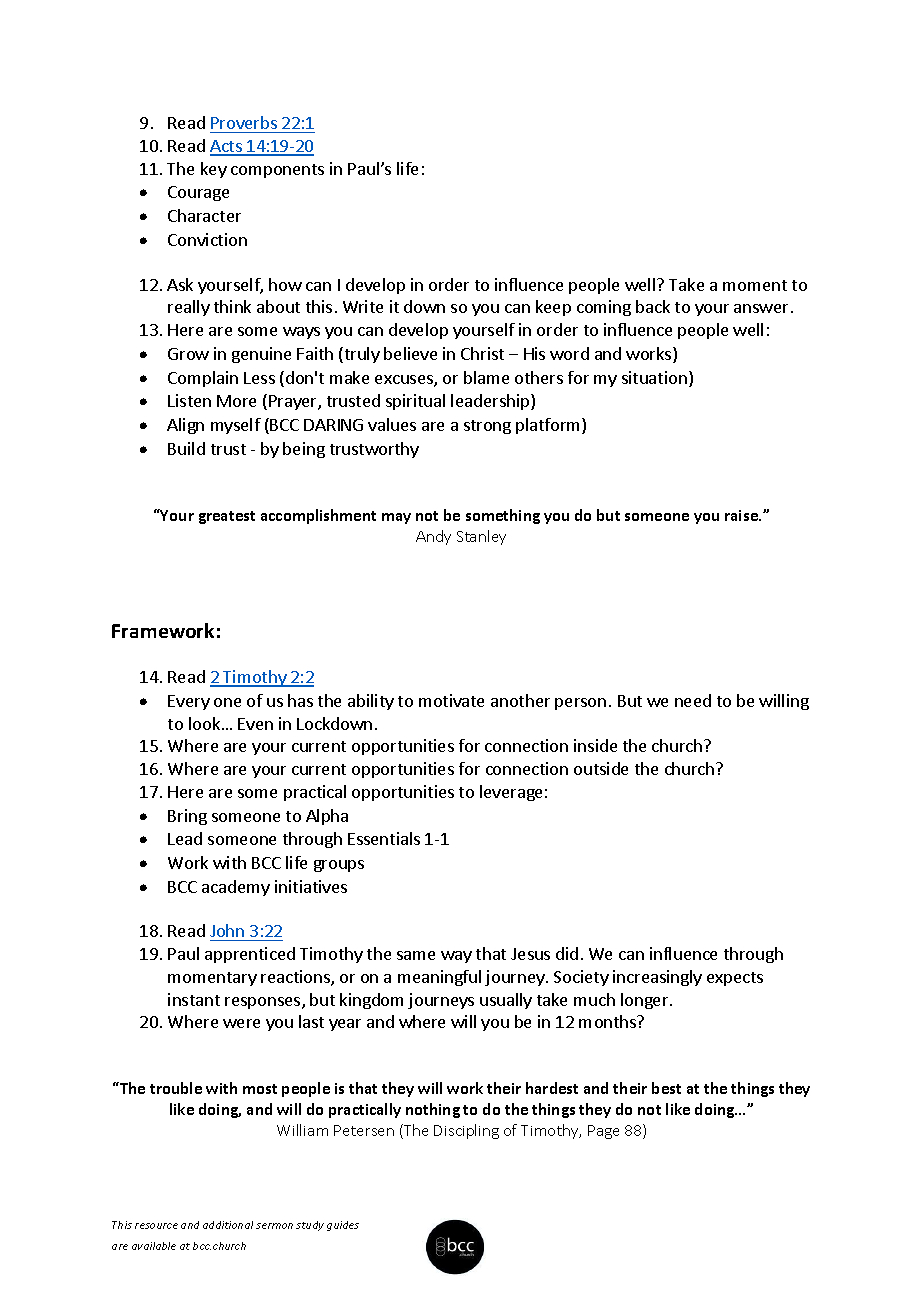 This page has height=1309, width=924. What do you see at coordinates (603, 1132) in the page?
I see `Page` at bounding box center [603, 1132].
